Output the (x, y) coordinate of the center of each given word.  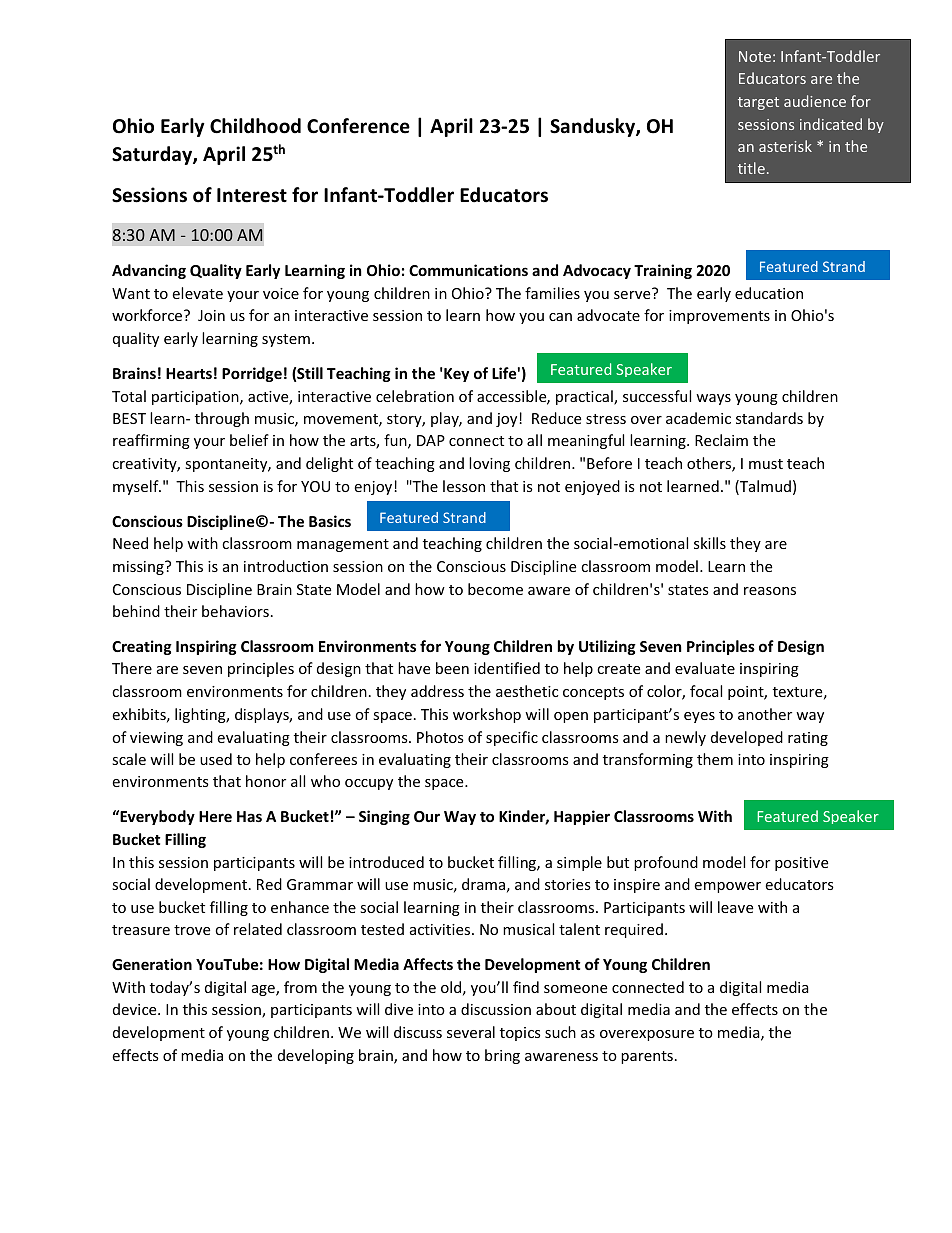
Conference (358, 126)
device (136, 1009)
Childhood (255, 126)
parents (647, 1057)
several (471, 1032)
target (758, 103)
